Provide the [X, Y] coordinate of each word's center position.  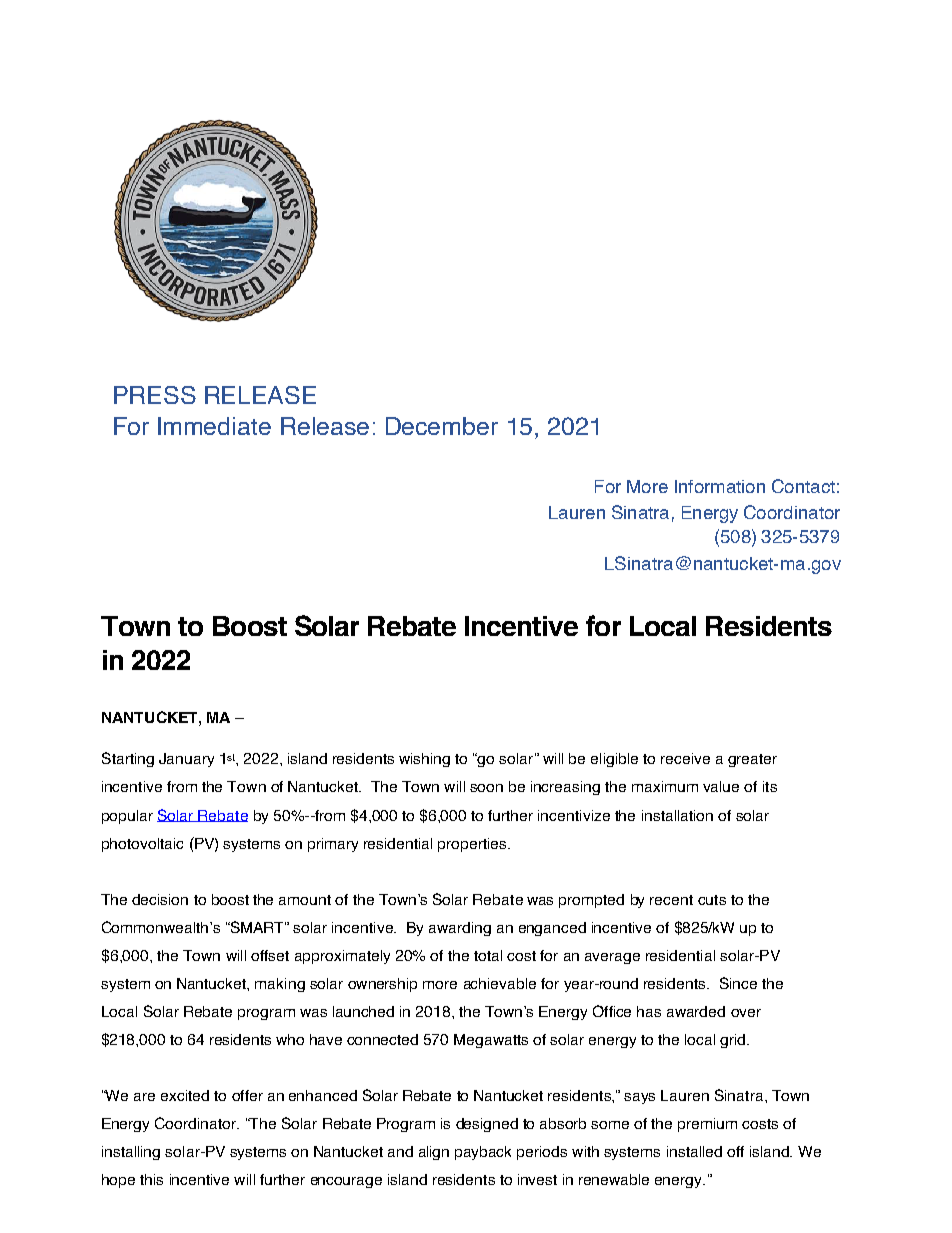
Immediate [214, 426]
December [442, 426]
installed [694, 1151]
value [721, 786]
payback [483, 1153]
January [186, 760]
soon [486, 788]
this [151, 1179]
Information [720, 486]
